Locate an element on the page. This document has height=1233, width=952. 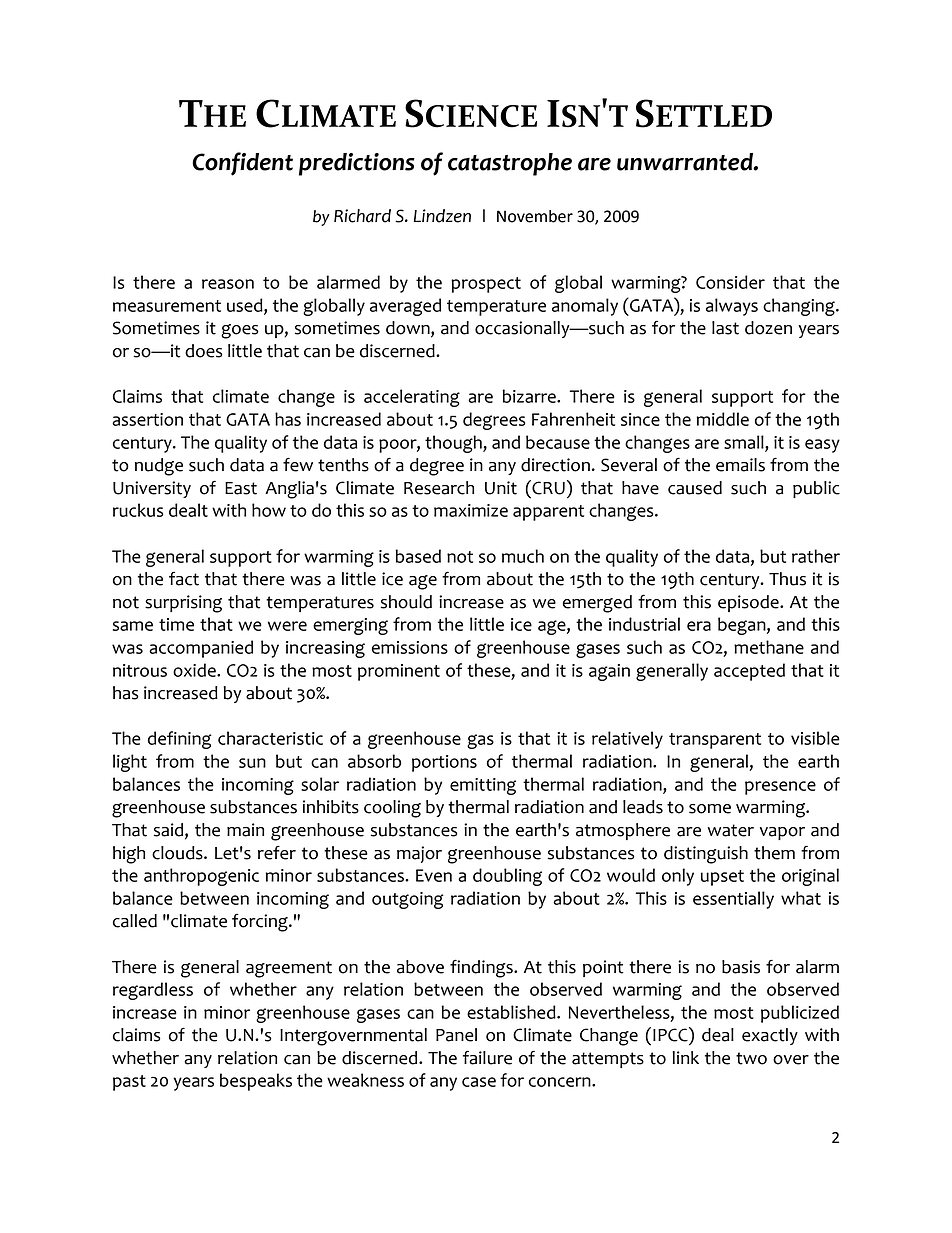
East is located at coordinates (241, 488).
